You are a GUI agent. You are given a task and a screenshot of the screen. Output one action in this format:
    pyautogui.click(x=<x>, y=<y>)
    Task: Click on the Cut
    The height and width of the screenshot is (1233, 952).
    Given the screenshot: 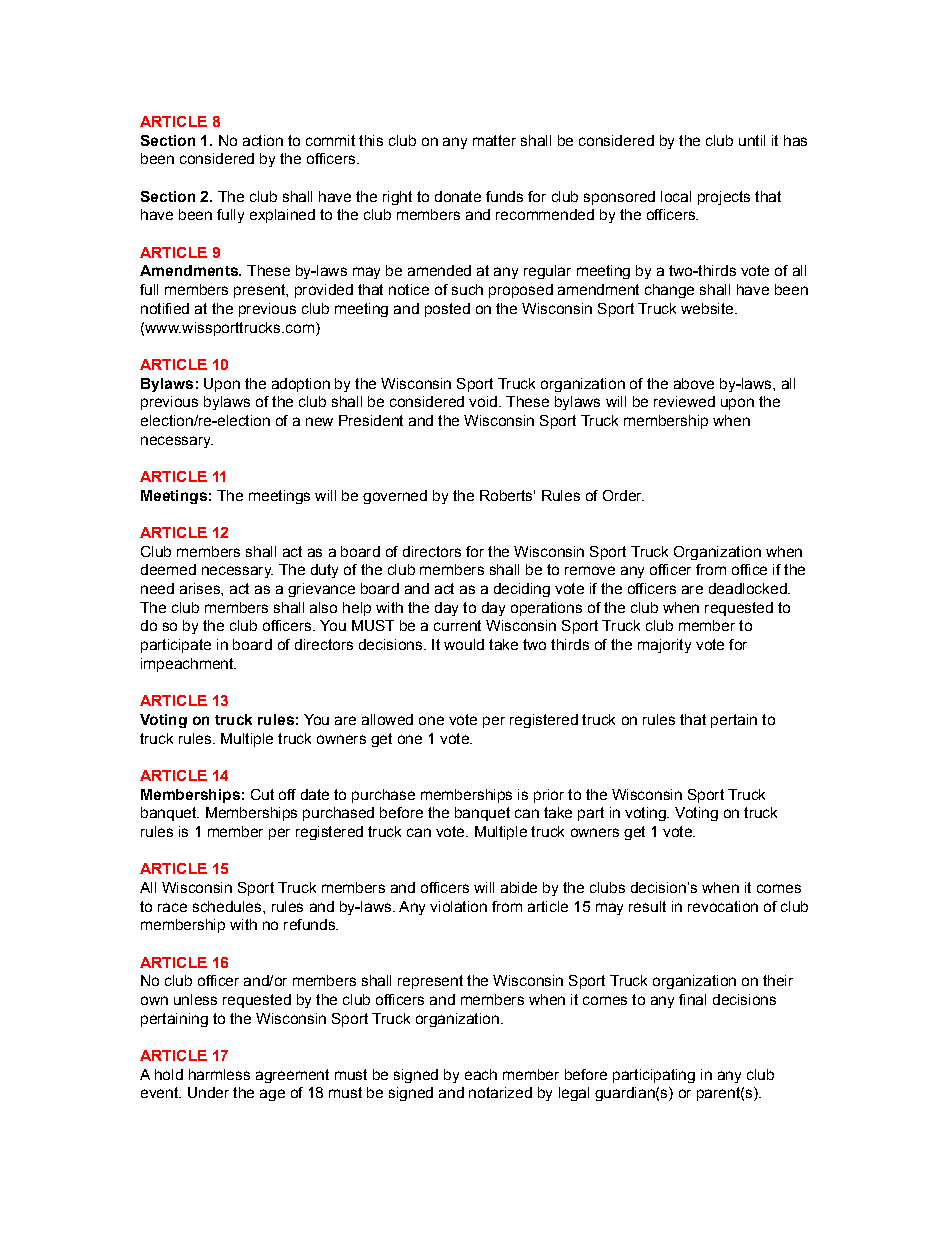 What is the action you would take?
    pyautogui.click(x=262, y=794)
